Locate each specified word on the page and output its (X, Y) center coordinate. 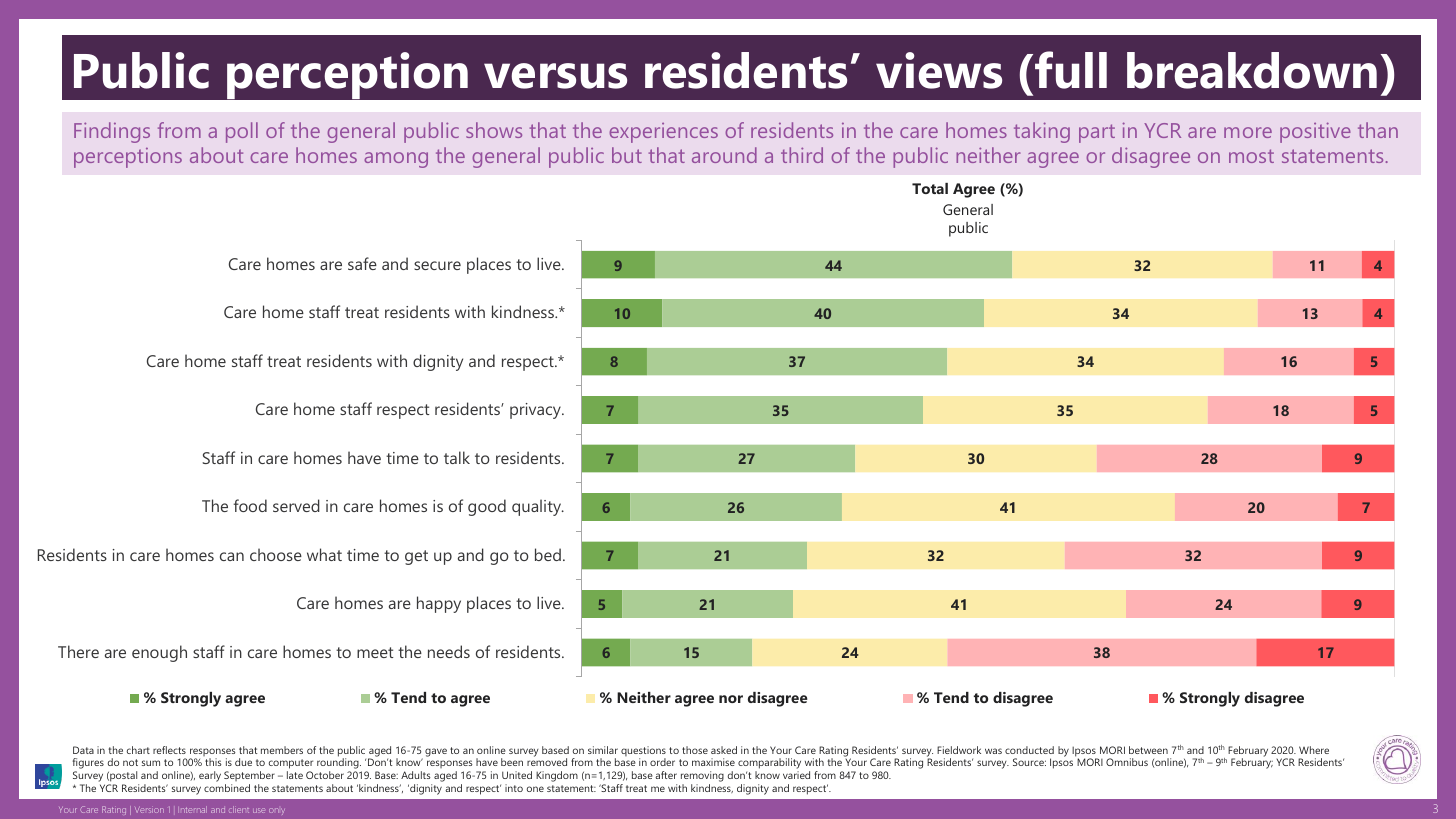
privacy (536, 411)
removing (702, 776)
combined (227, 788)
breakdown (1252, 70)
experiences (663, 133)
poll (242, 132)
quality (538, 507)
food (250, 505)
